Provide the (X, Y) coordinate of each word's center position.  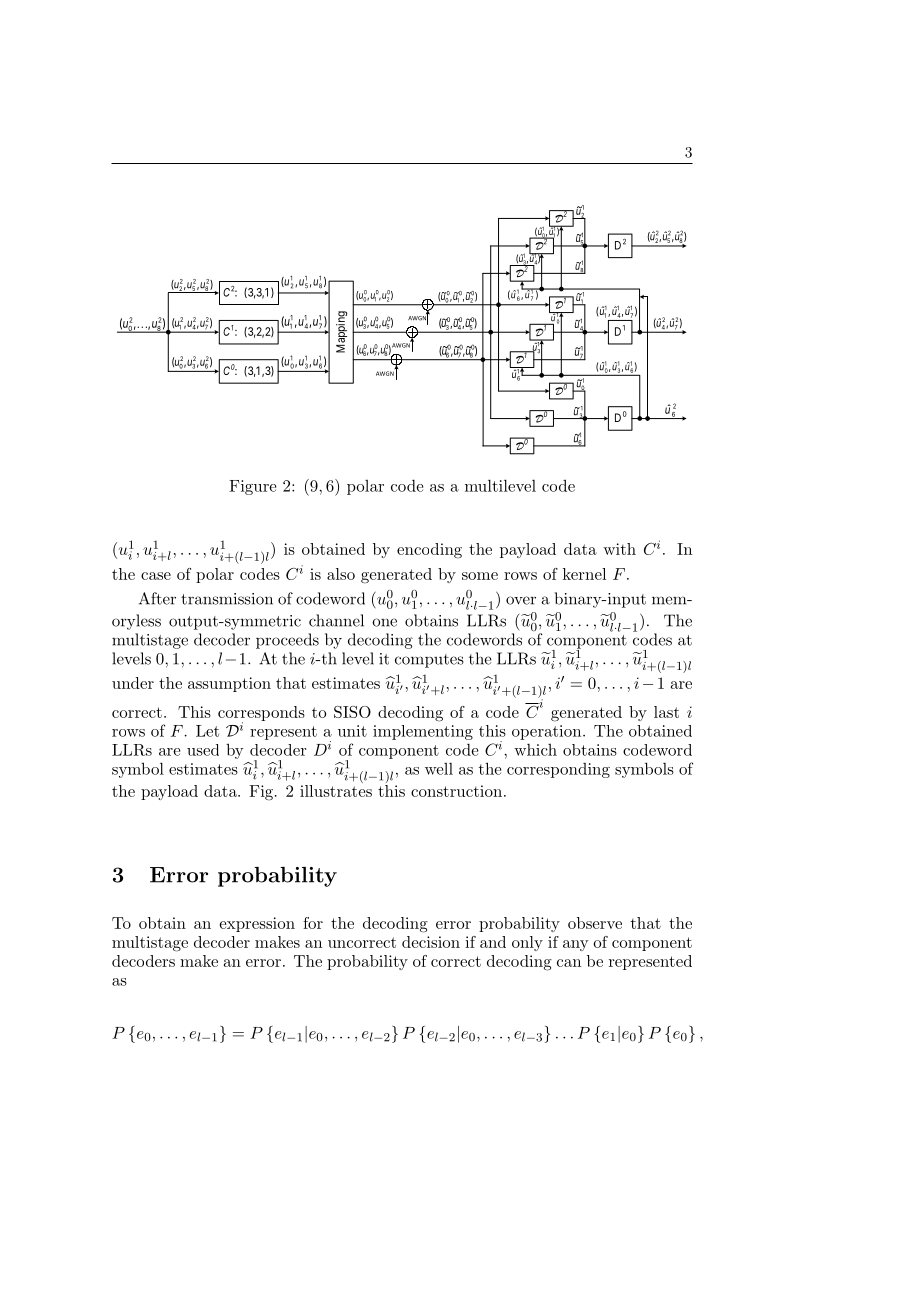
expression (257, 924)
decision (431, 942)
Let (207, 731)
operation (546, 732)
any (576, 945)
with (619, 549)
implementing (423, 732)
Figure (252, 487)
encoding (429, 551)
